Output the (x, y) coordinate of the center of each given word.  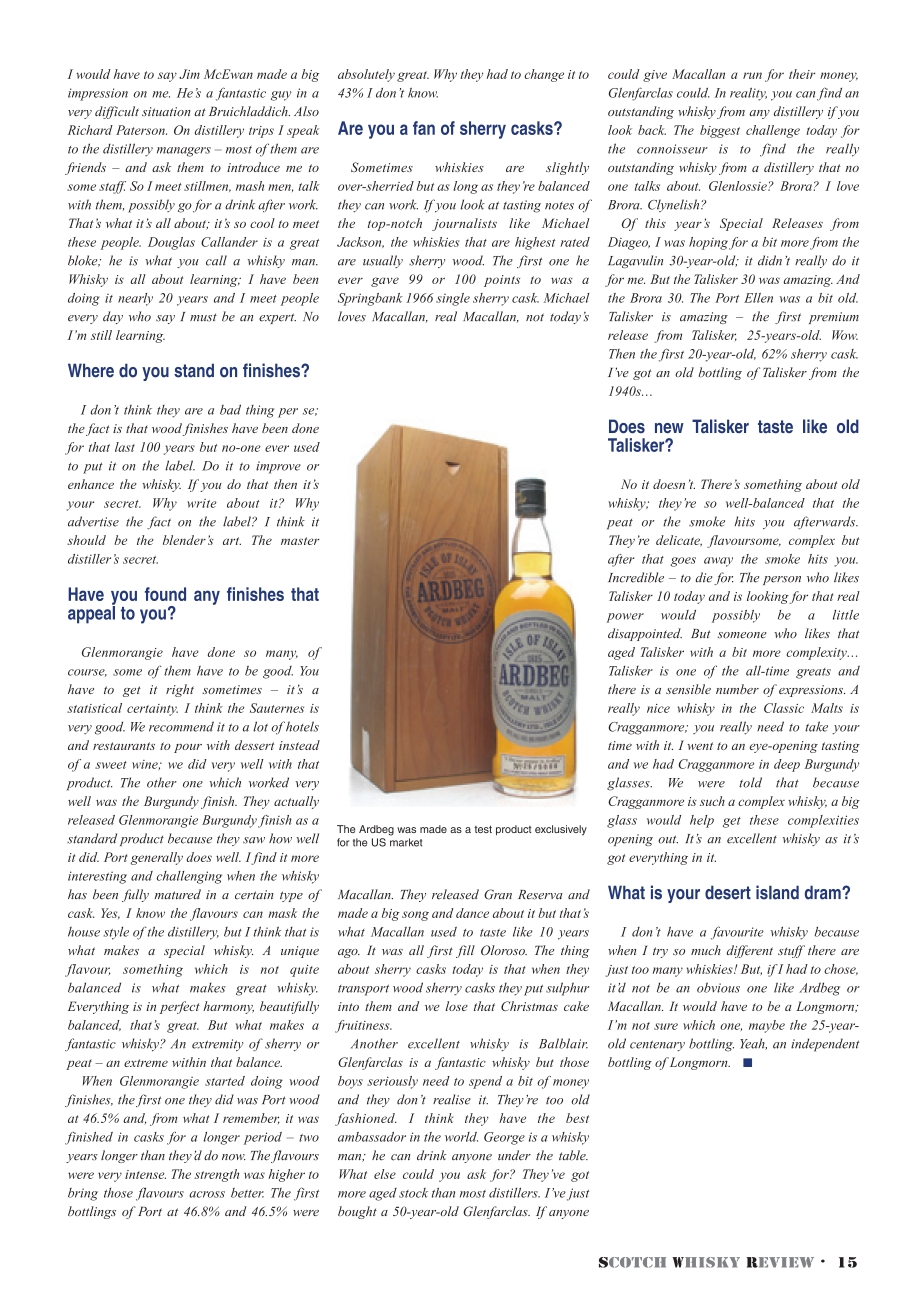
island (777, 892)
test (483, 829)
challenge (773, 131)
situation (166, 112)
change (544, 75)
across (207, 1194)
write (202, 503)
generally (156, 858)
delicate (679, 541)
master (300, 541)
